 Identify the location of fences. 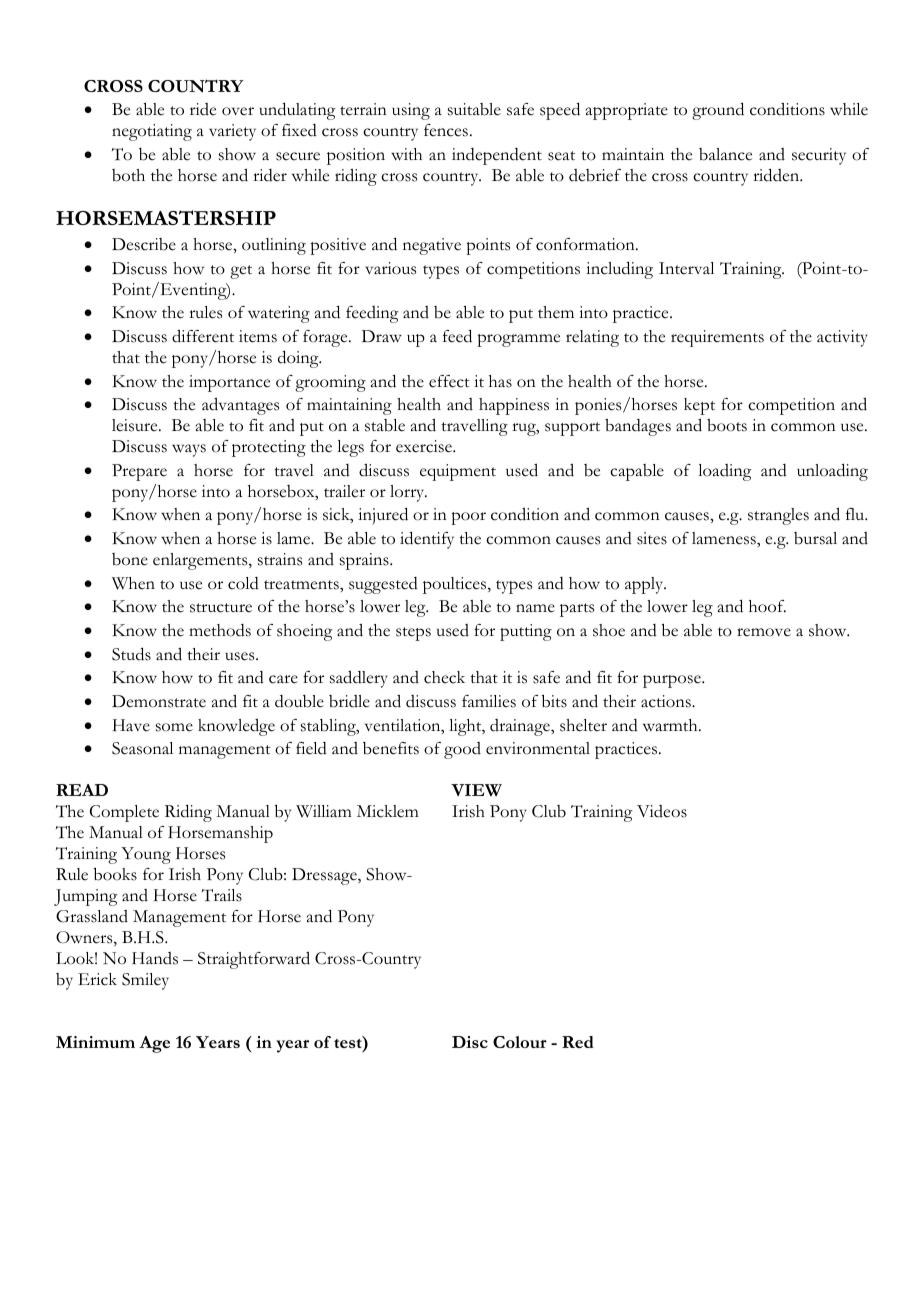
(446, 130).
